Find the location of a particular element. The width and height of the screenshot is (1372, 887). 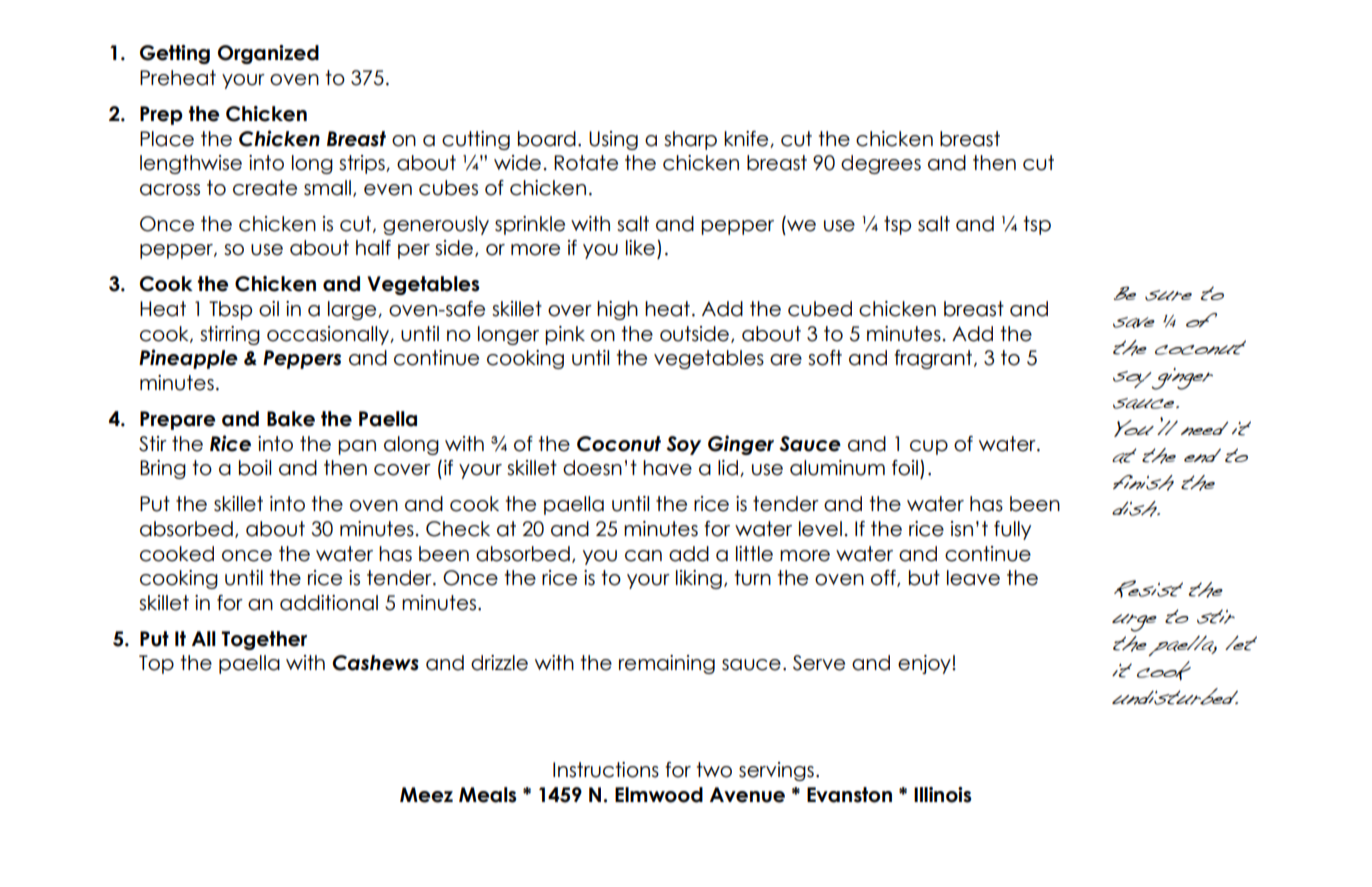

Organized is located at coordinates (268, 54).
